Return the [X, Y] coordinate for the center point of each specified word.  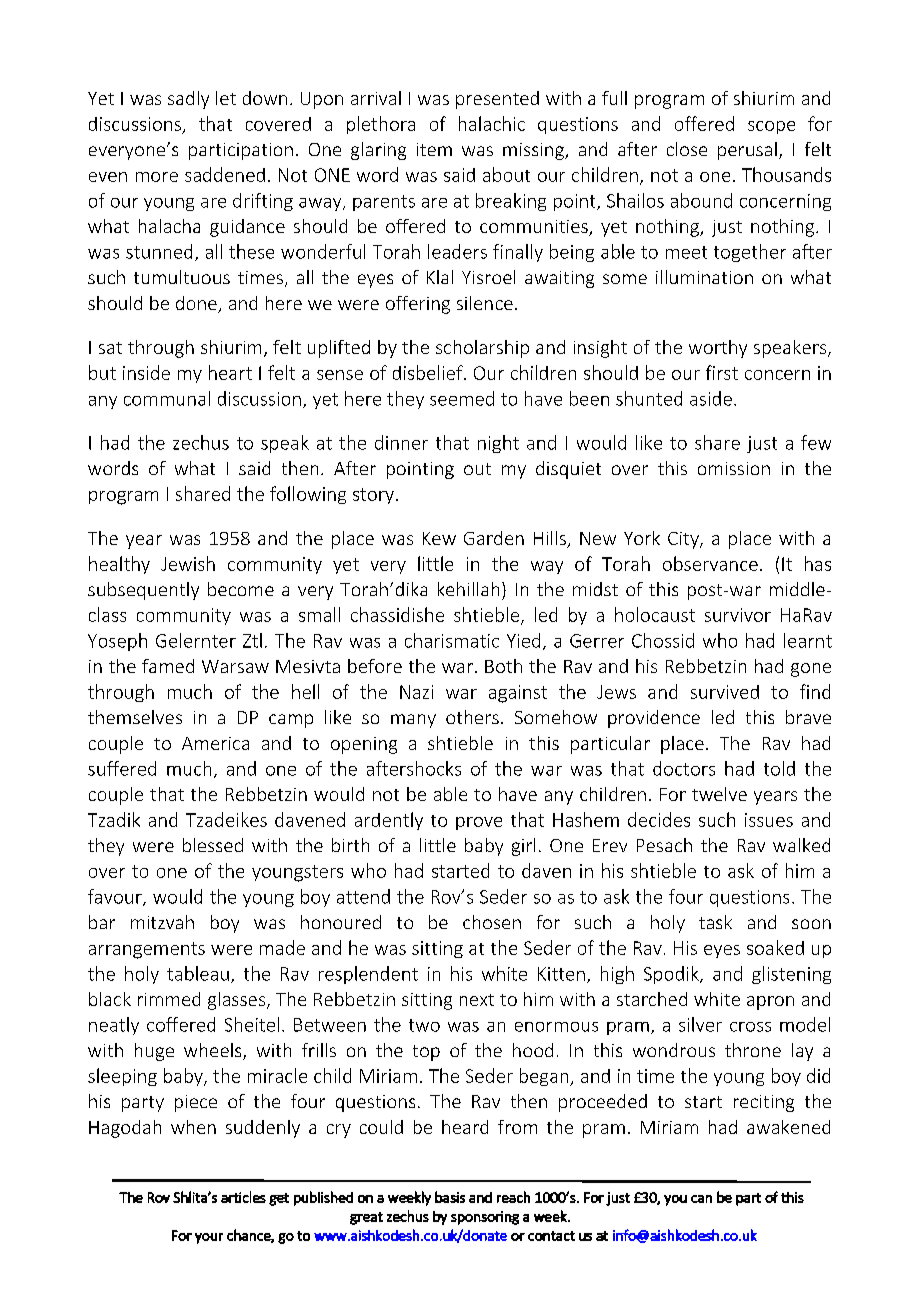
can [701, 1199]
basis [450, 1197]
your [209, 1238]
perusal [747, 151]
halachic [492, 123]
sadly [188, 100]
